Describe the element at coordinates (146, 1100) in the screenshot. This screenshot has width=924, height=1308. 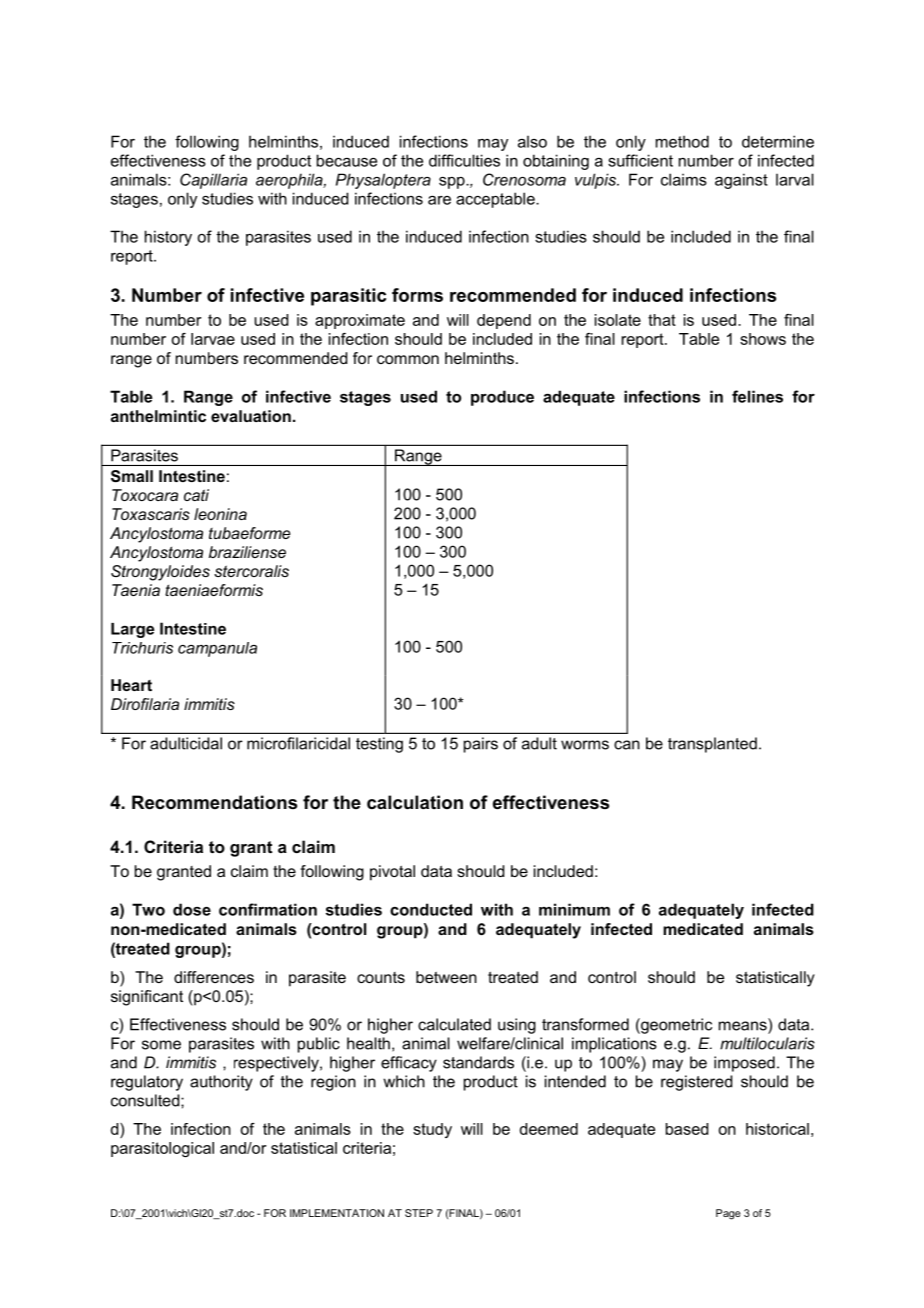
I see `consulted` at that location.
